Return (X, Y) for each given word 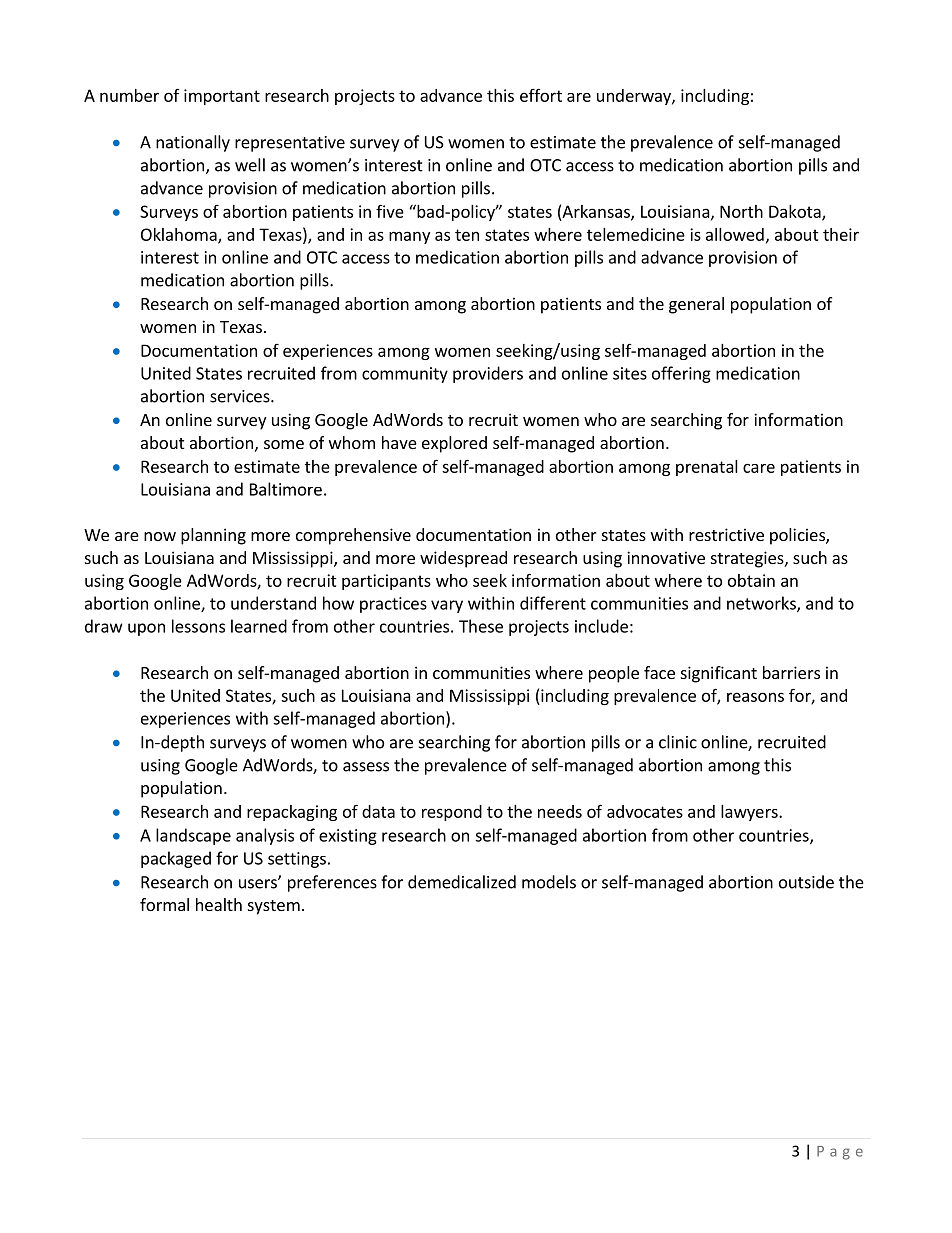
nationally (193, 143)
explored (454, 444)
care (759, 468)
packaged (176, 859)
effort (541, 95)
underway (635, 97)
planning (213, 536)
